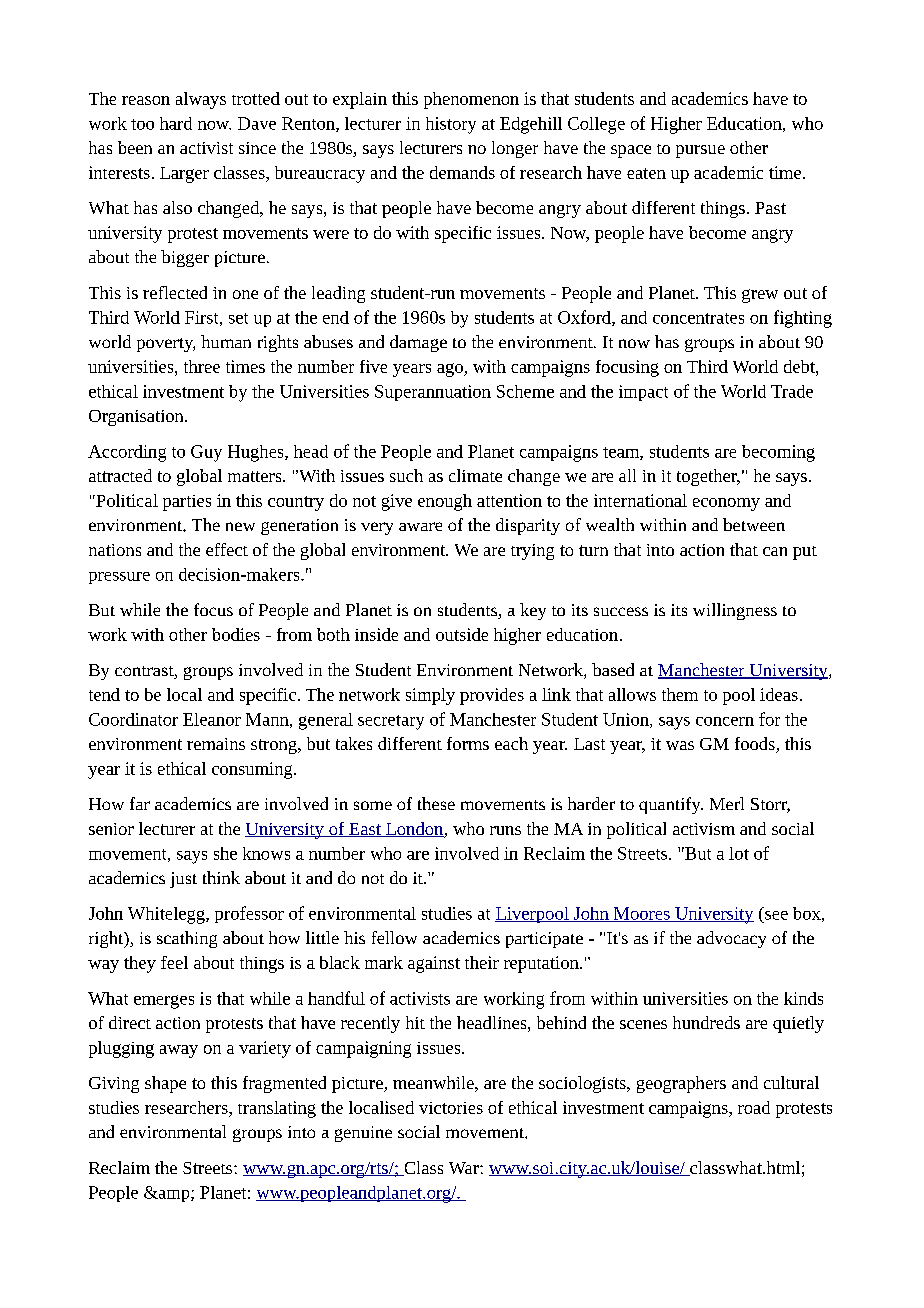  Describe the element at coordinates (735, 611) in the screenshot. I see `willingness` at that location.
